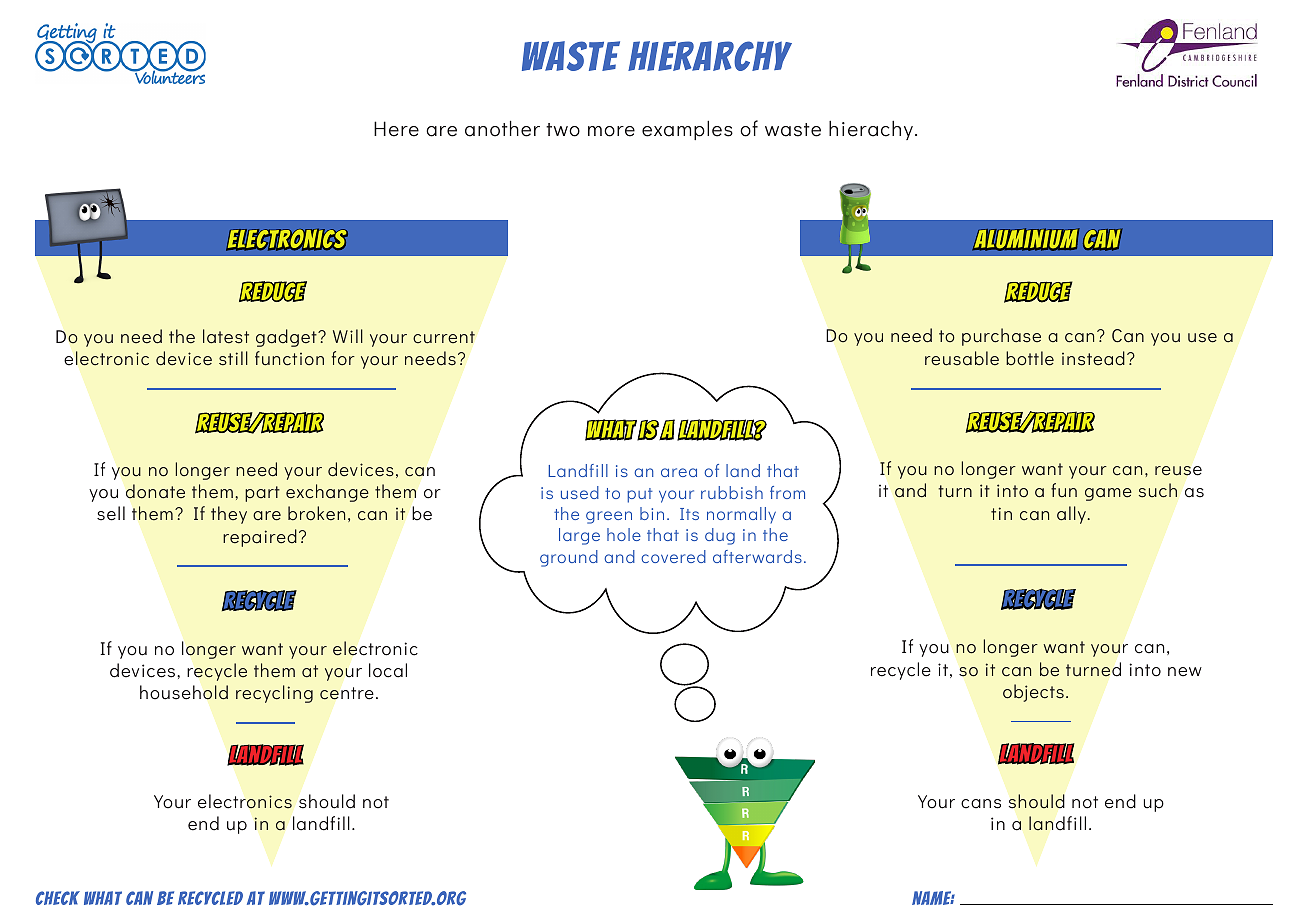 Image resolution: width=1308 pixels, height=924 pixels. I want to click on current, so click(444, 337).
